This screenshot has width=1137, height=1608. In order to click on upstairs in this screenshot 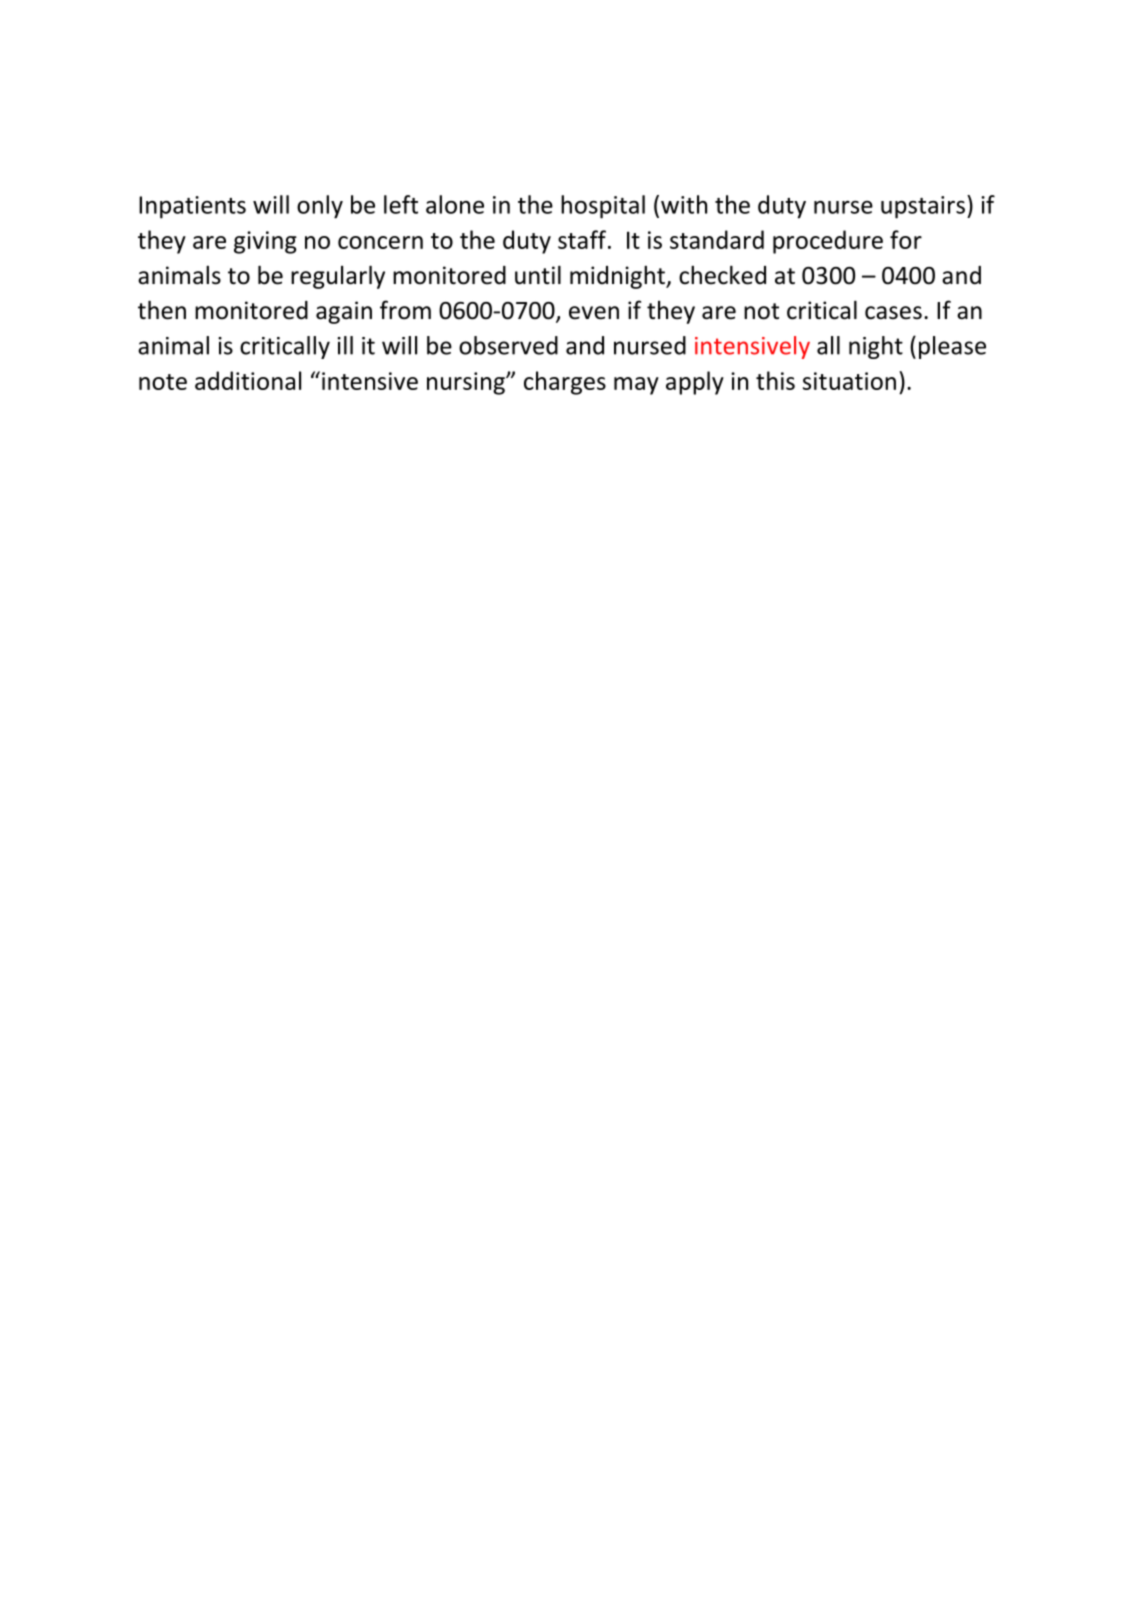, I will do `click(923, 207)`.
